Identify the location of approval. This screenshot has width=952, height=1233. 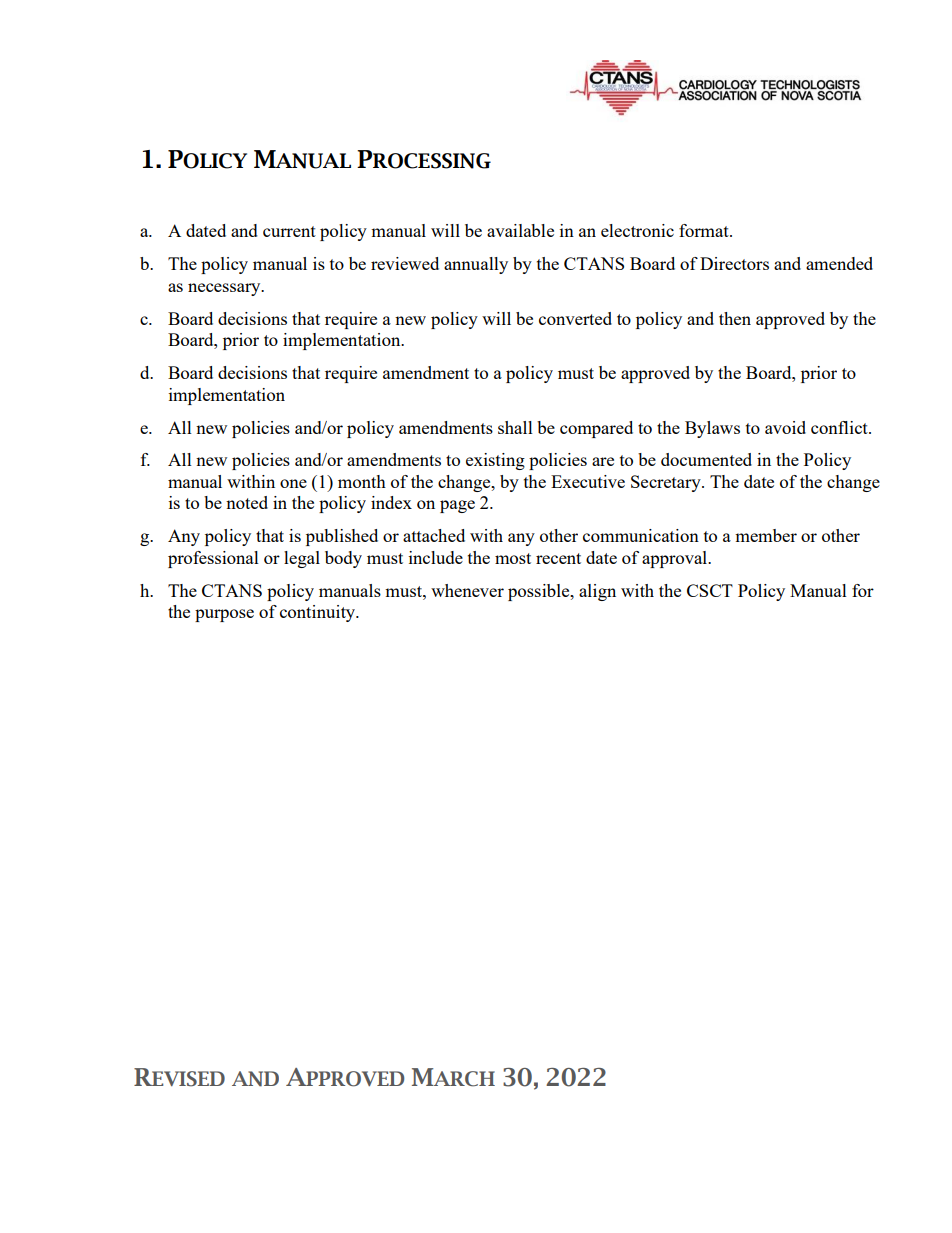
(676, 559).
